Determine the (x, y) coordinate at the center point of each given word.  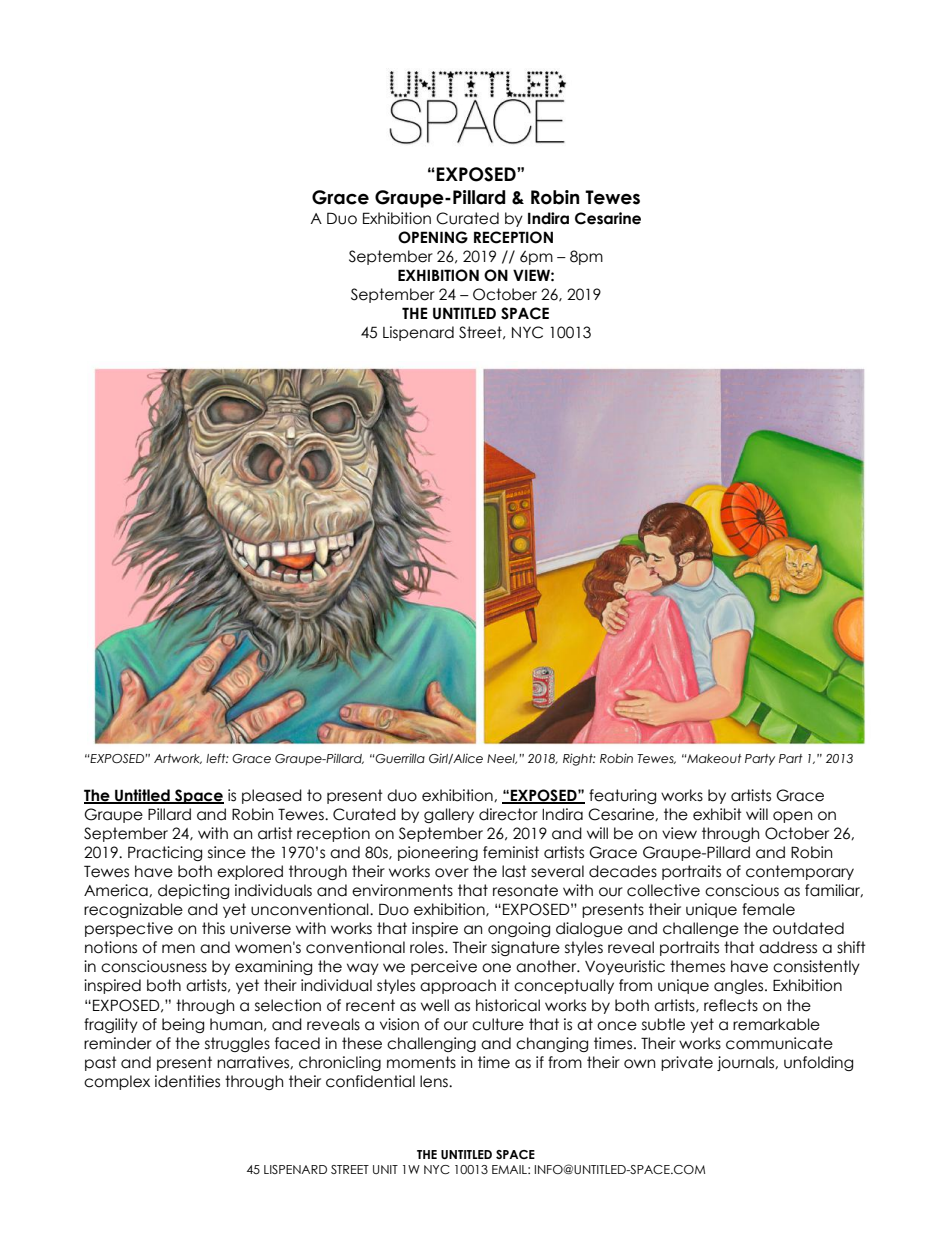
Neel (502, 759)
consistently (816, 967)
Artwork (178, 759)
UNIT (385, 1169)
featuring (622, 796)
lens (435, 1081)
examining (273, 967)
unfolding (818, 1063)
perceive (444, 967)
